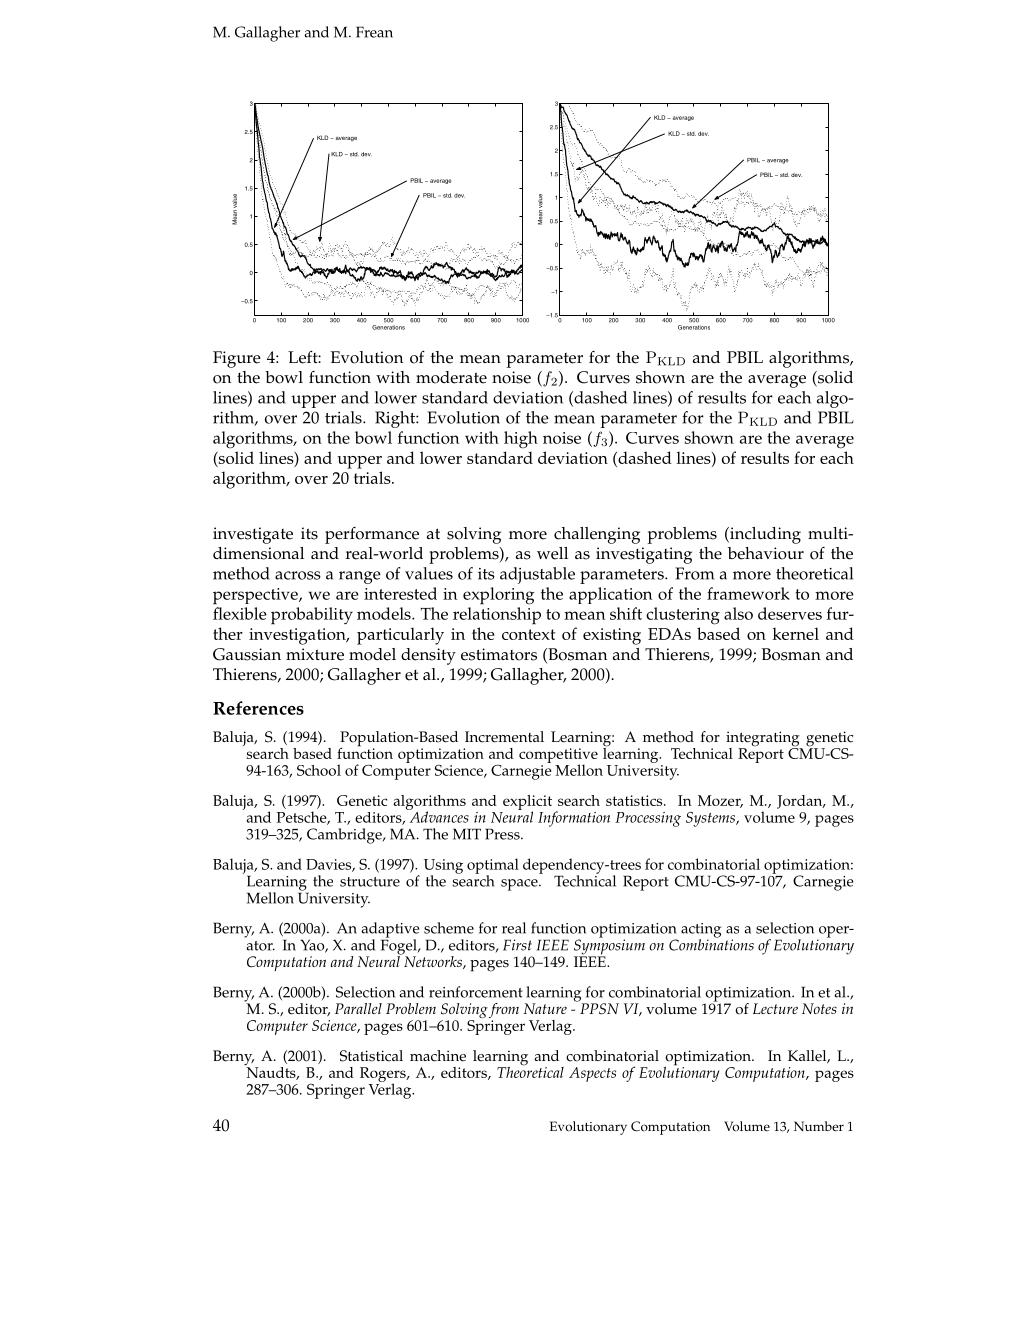 The image size is (1033, 1337). Describe the element at coordinates (738, 613) in the page. I see `also` at that location.
